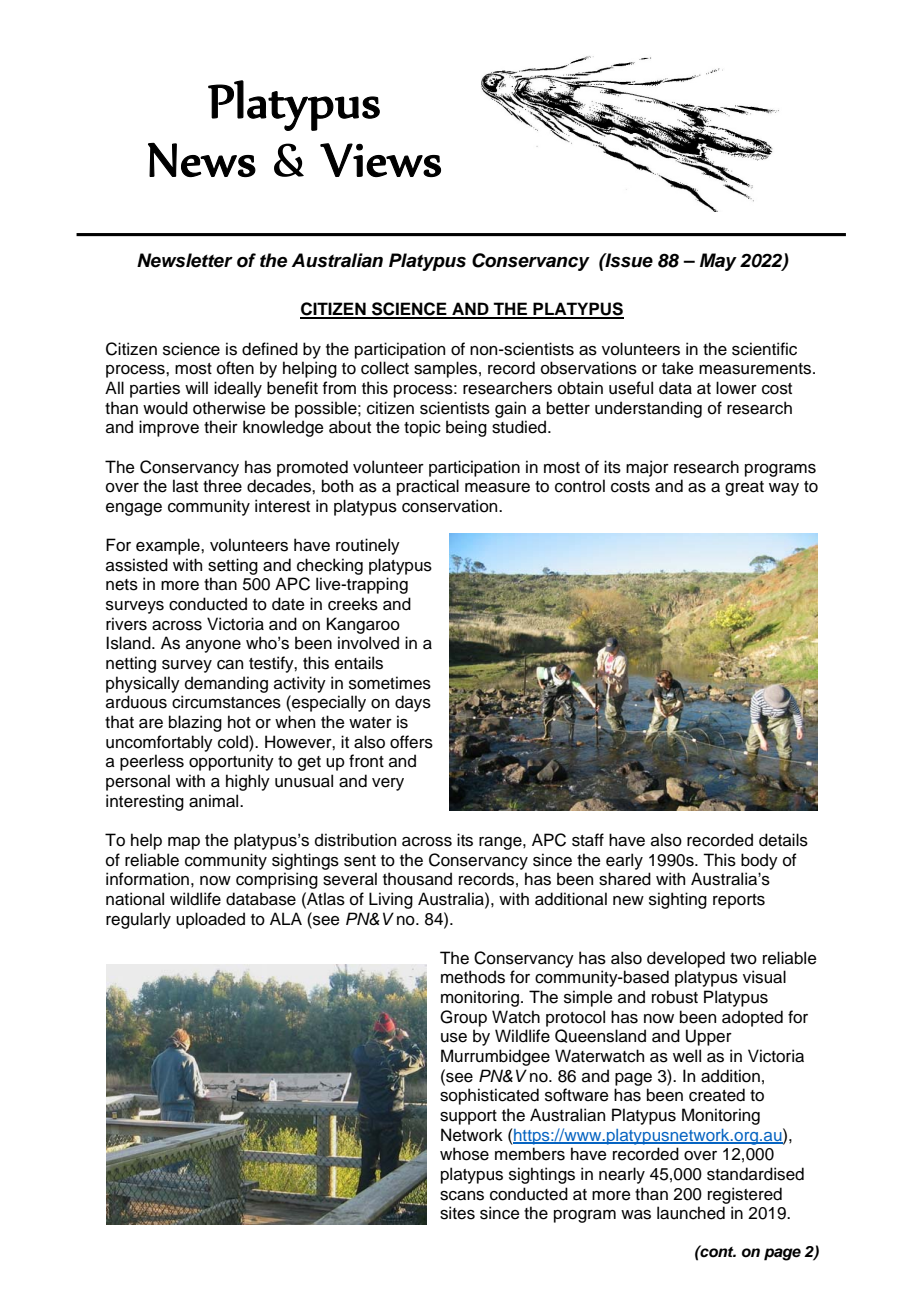 The image size is (924, 1308). Describe the element at coordinates (221, 427) in the image. I see `their` at that location.
